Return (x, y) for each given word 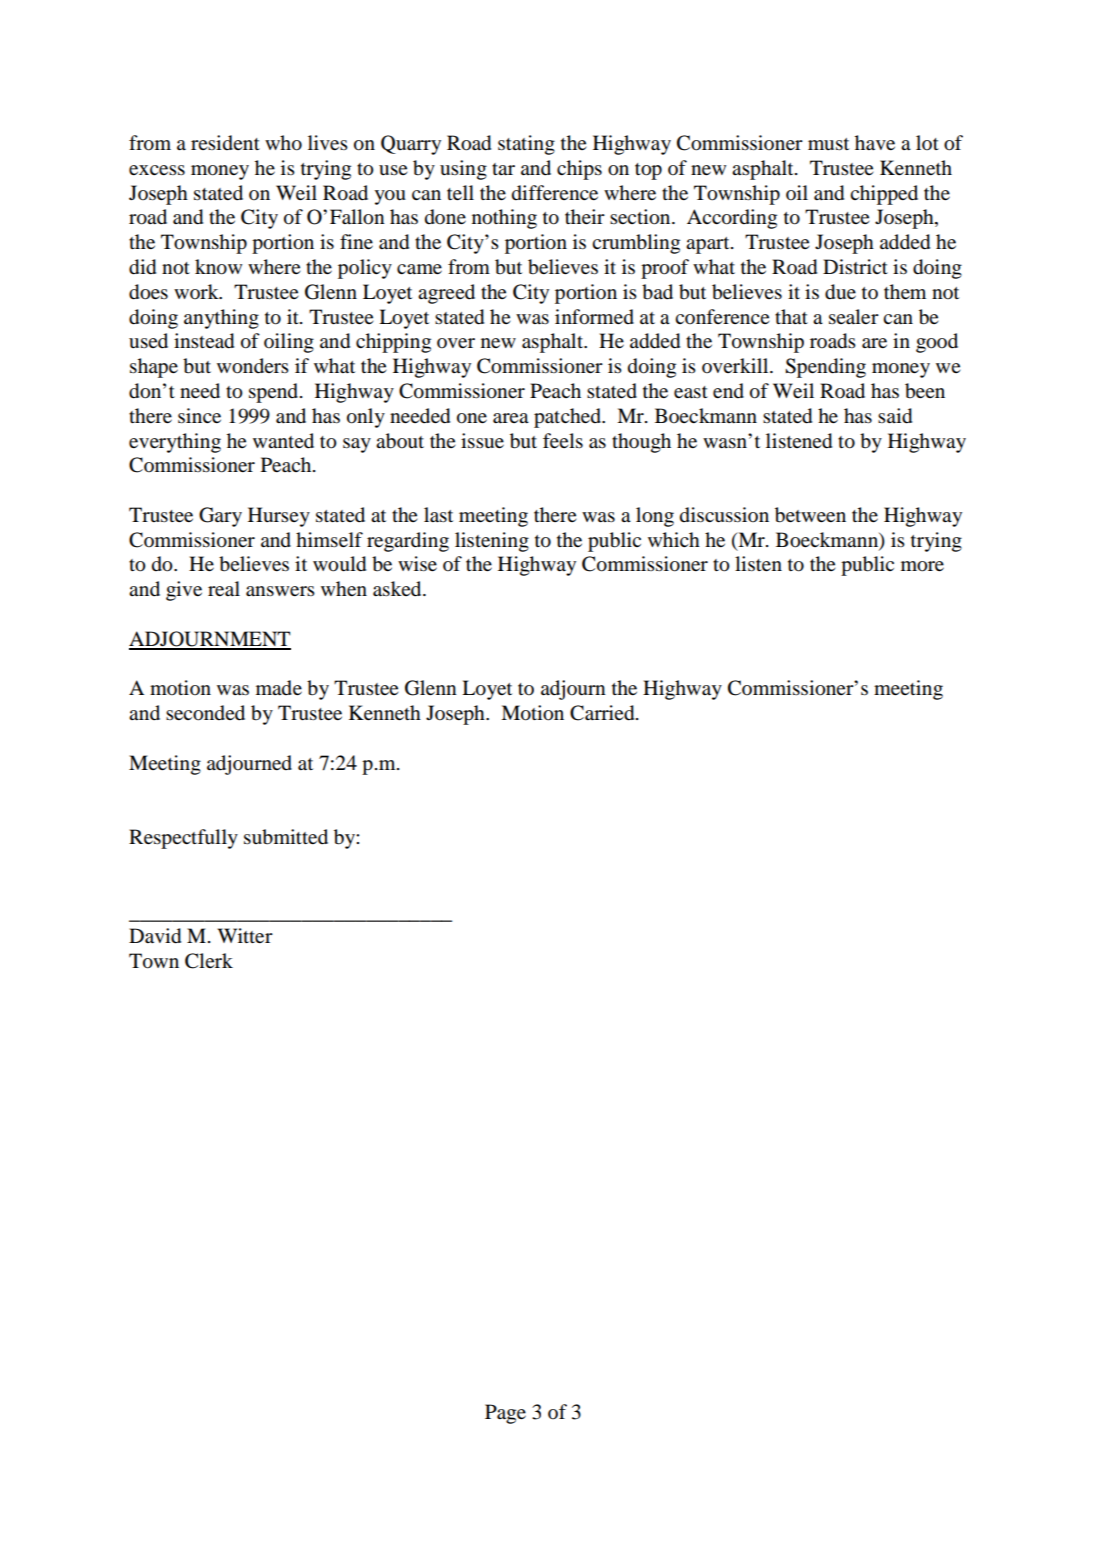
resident (225, 143)
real (224, 588)
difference (555, 193)
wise (417, 564)
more (922, 566)
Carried (603, 713)
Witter (245, 935)
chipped (884, 195)
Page (505, 1414)
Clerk (209, 961)
